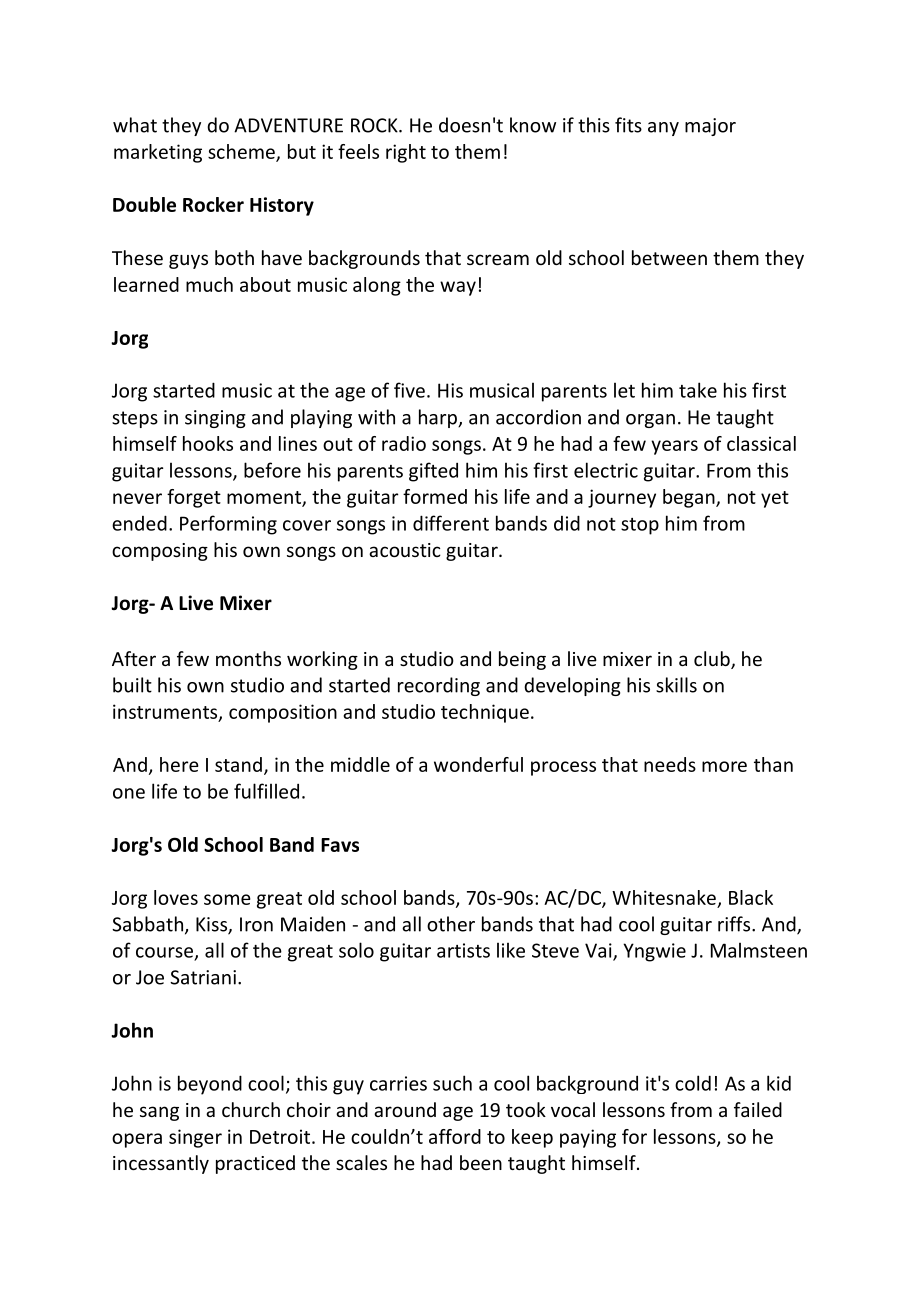 This screenshot has height=1307, width=924. I want to click on scheme, so click(242, 152).
